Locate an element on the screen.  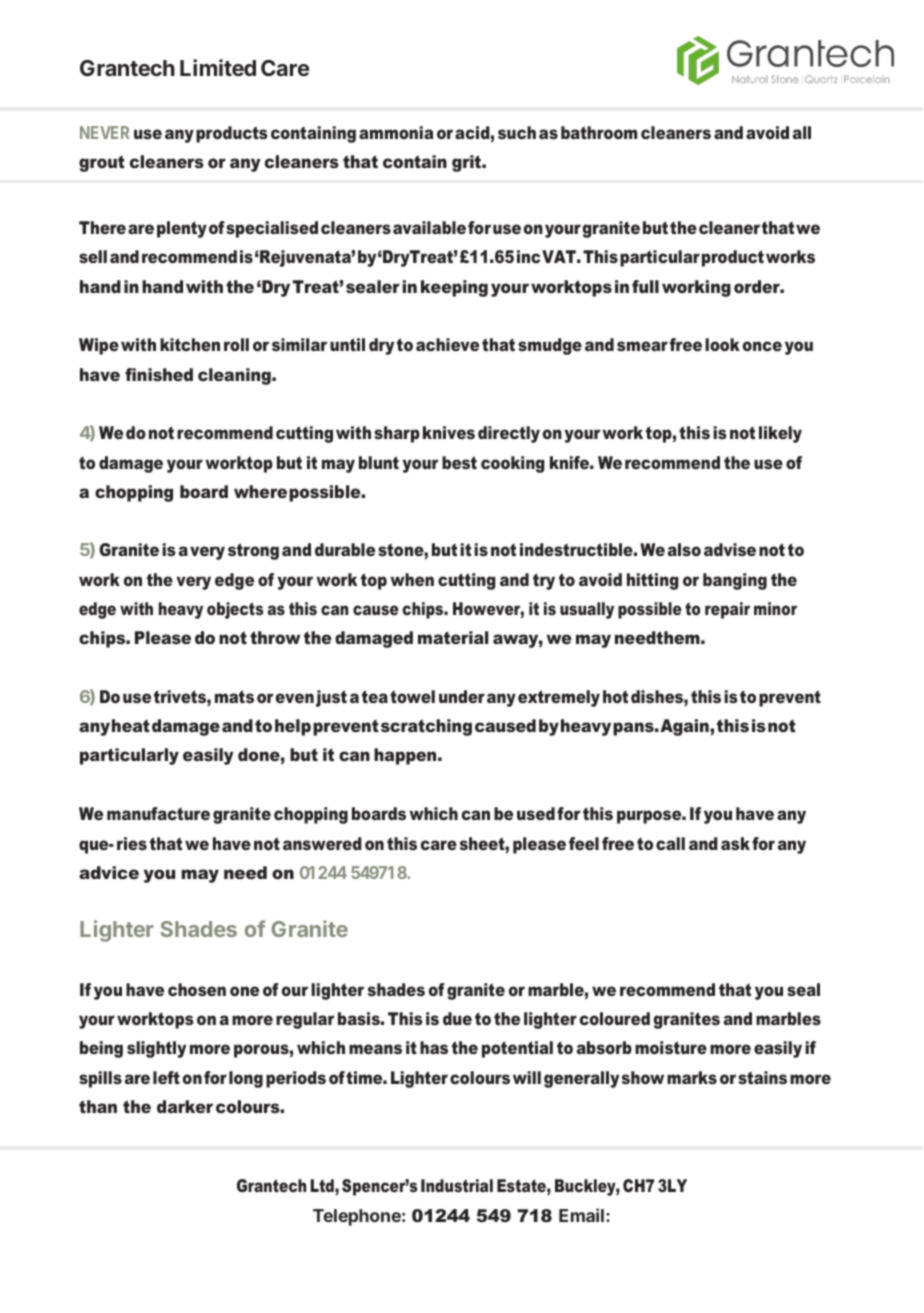
best is located at coordinates (459, 462).
